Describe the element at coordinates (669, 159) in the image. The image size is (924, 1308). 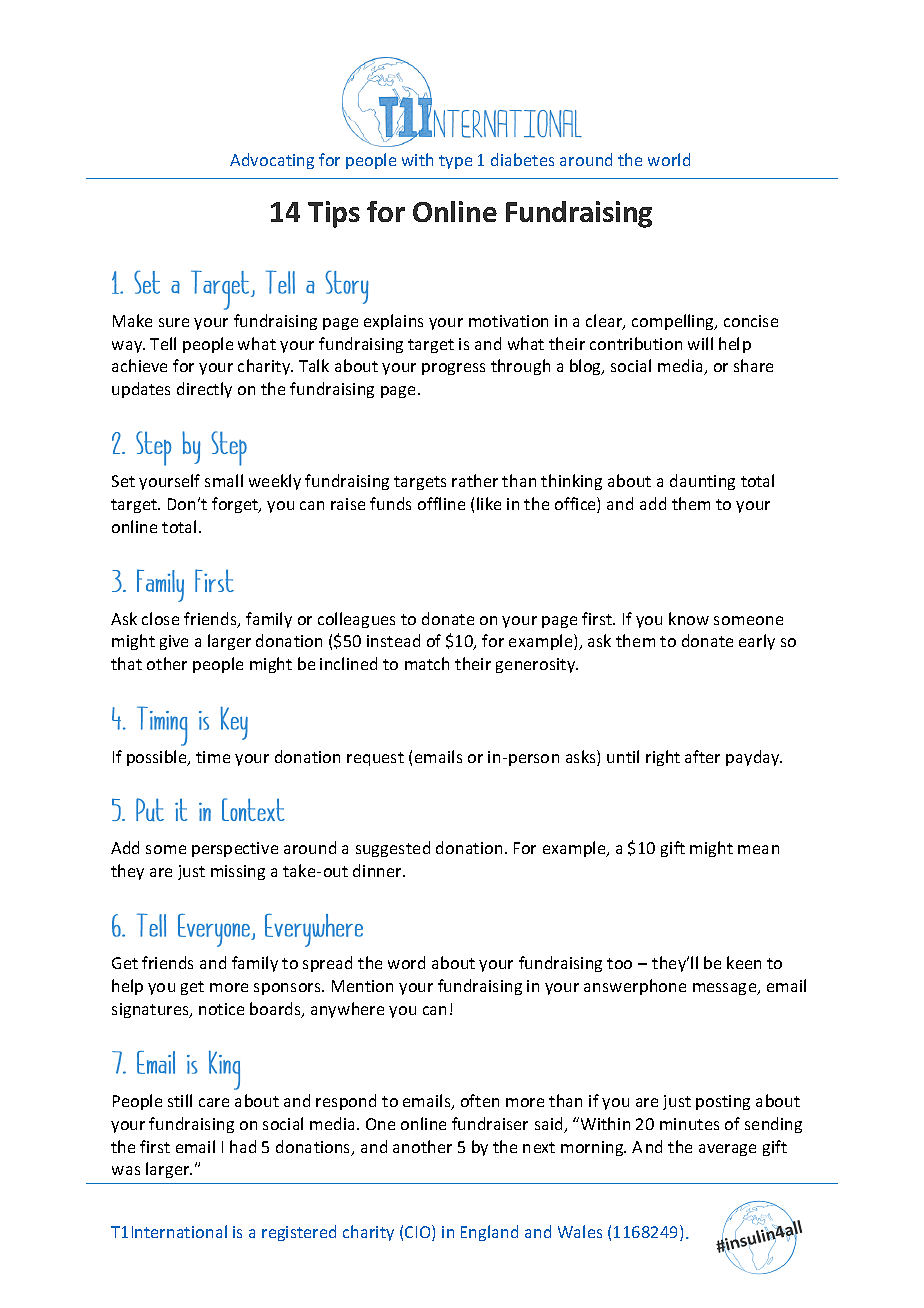
I see `world` at that location.
